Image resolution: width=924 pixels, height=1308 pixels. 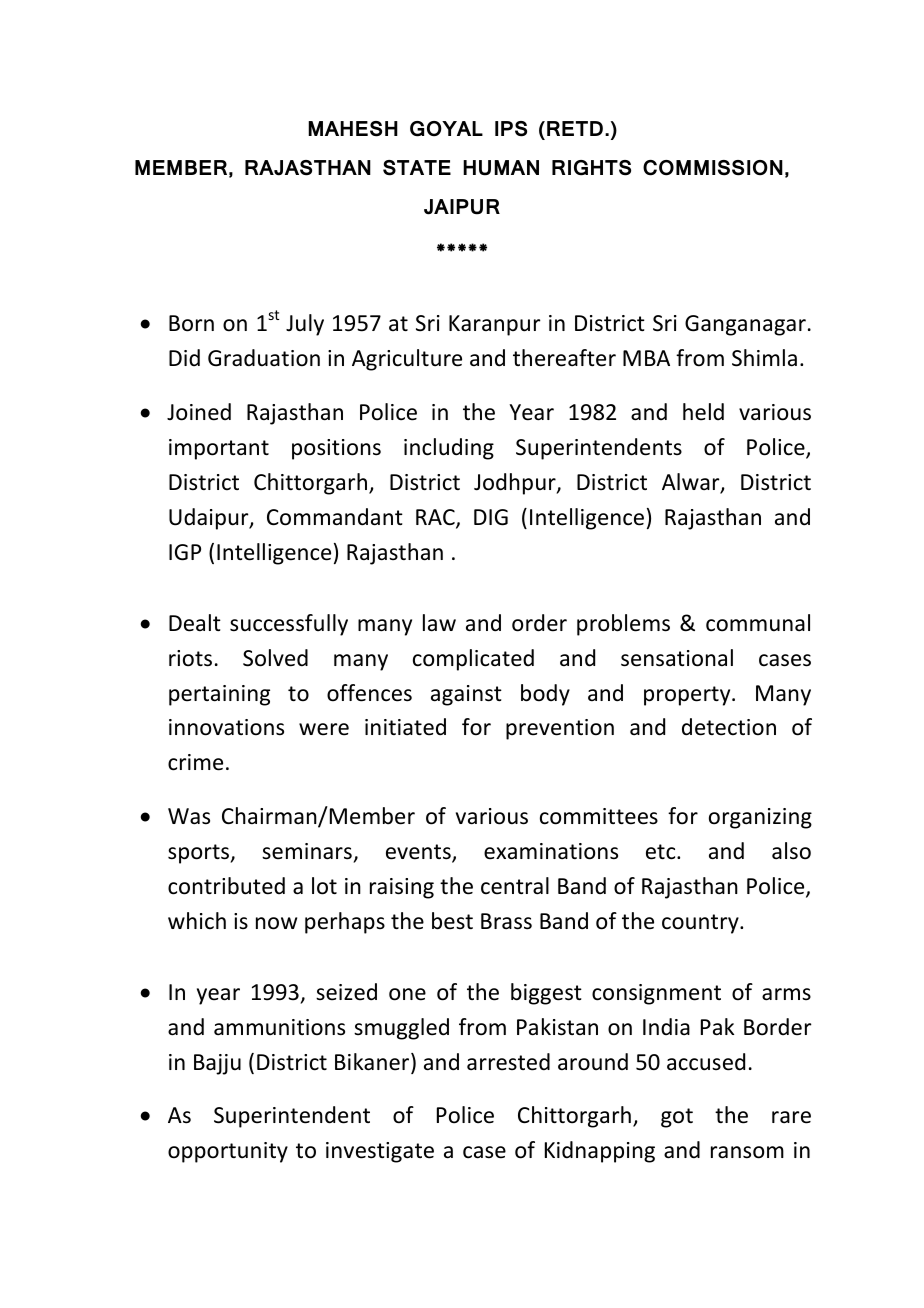 What do you see at coordinates (713, 168) in the screenshot?
I see `COMMISSION` at bounding box center [713, 168].
